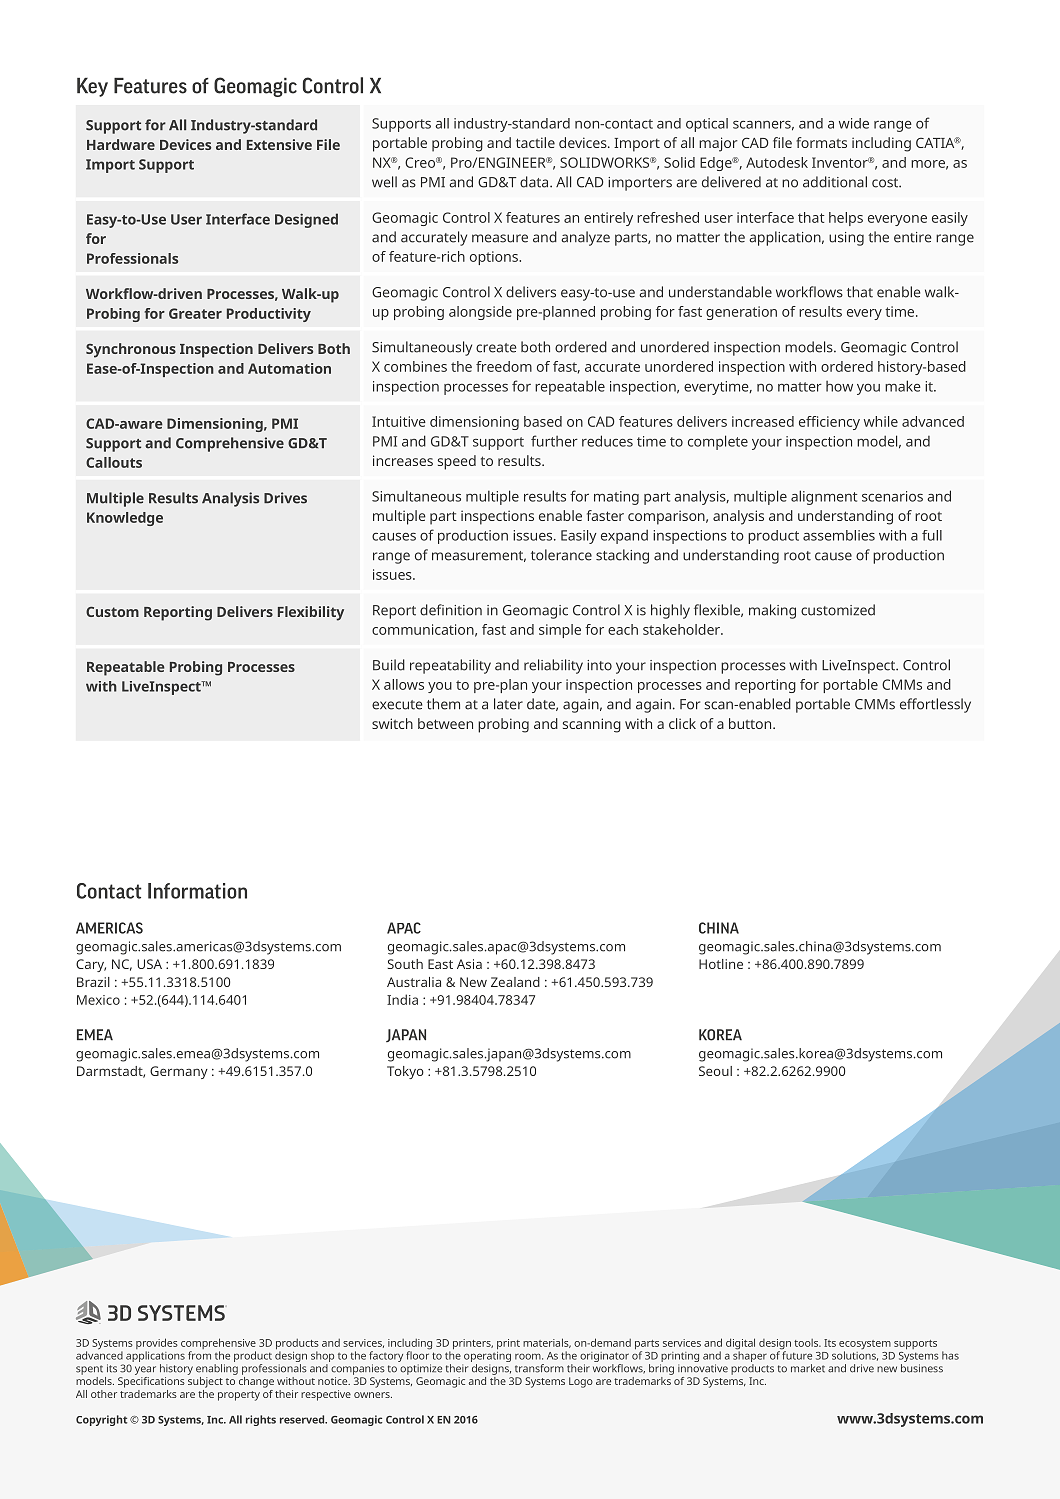 This page has width=1060, height=1499. I want to click on market, so click(808, 1368).
